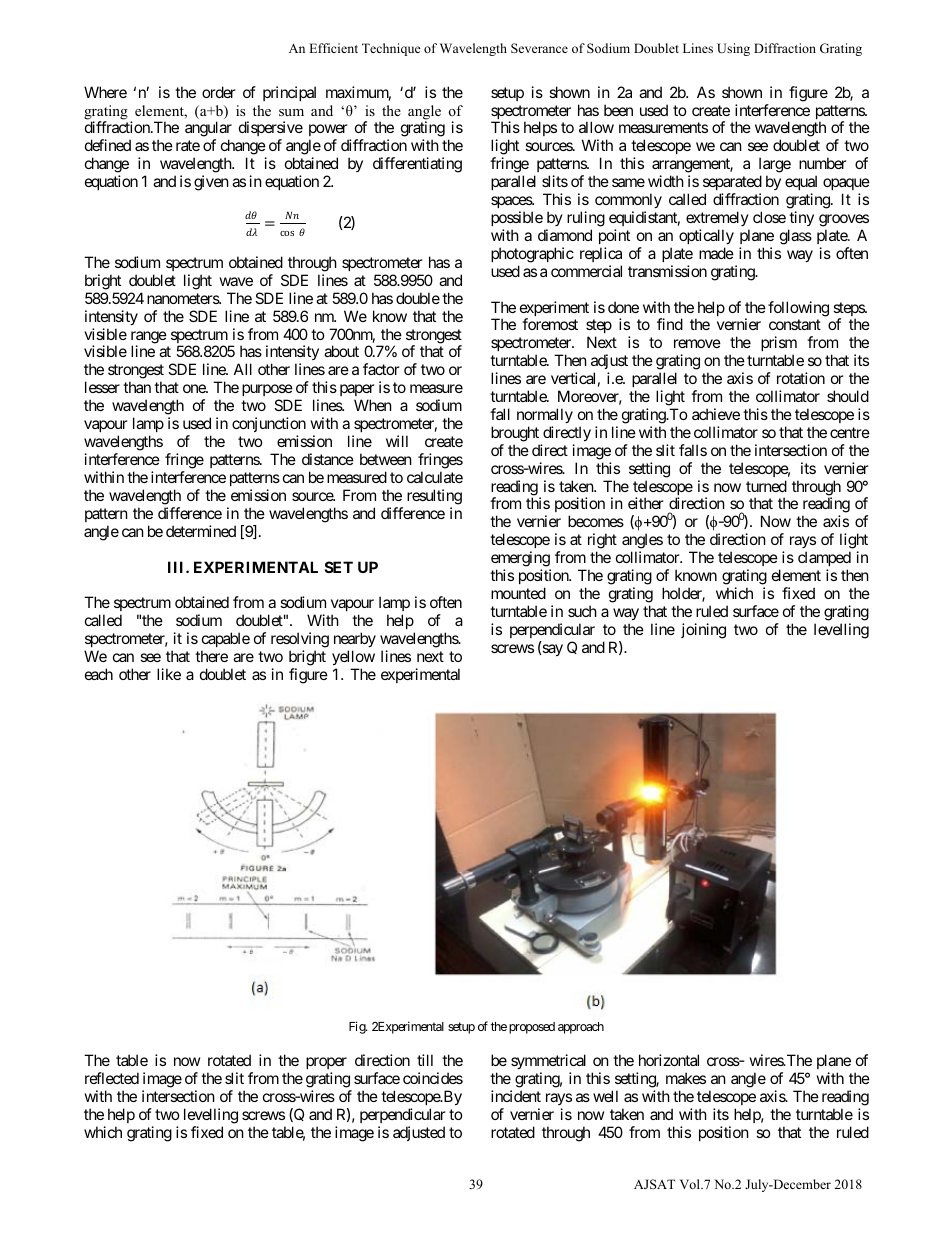 This screenshot has height=1233, width=952. What do you see at coordinates (425, 1060) in the screenshot?
I see `till` at bounding box center [425, 1060].
